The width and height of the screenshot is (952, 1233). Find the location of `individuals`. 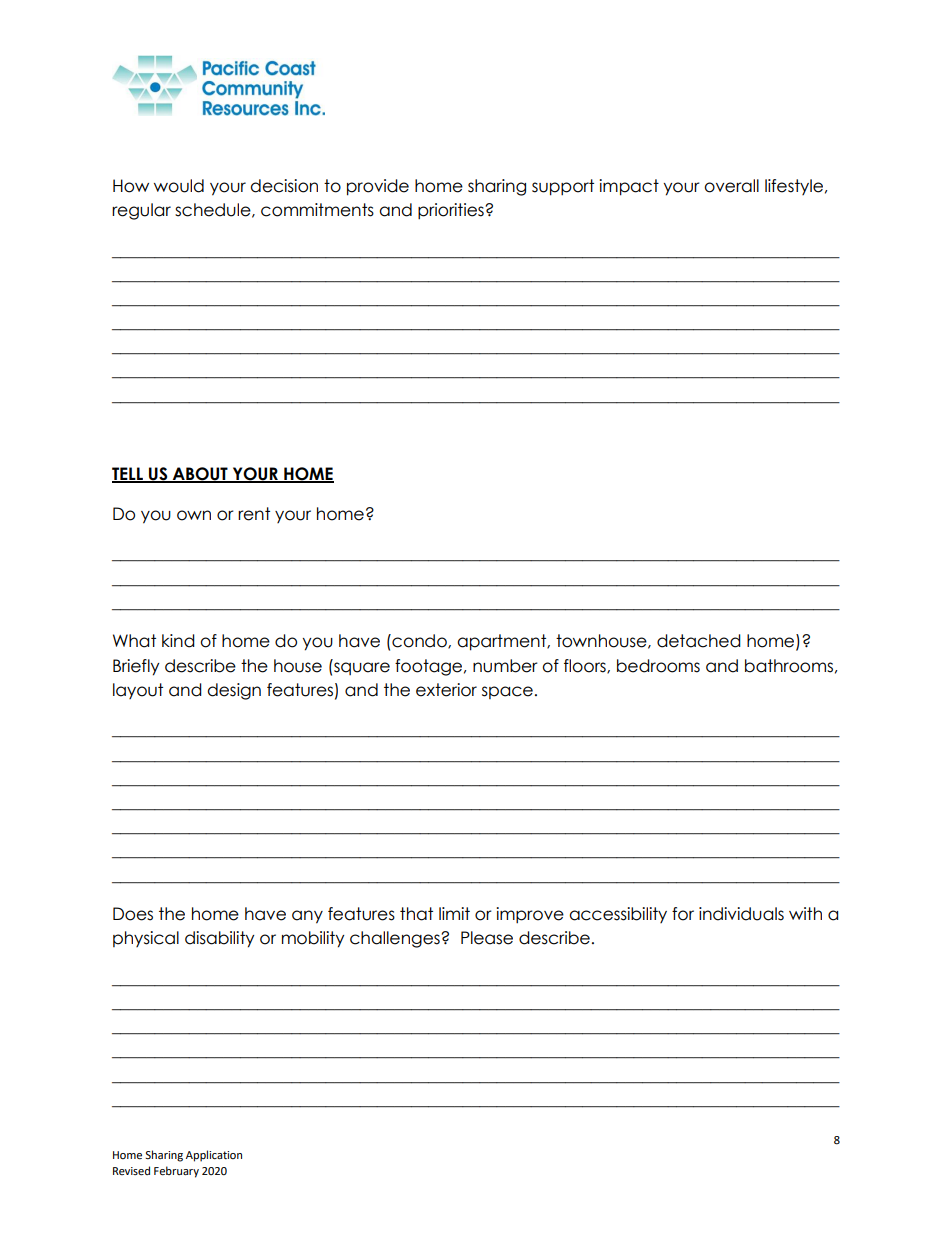

individuals is located at coordinates (741, 914).
